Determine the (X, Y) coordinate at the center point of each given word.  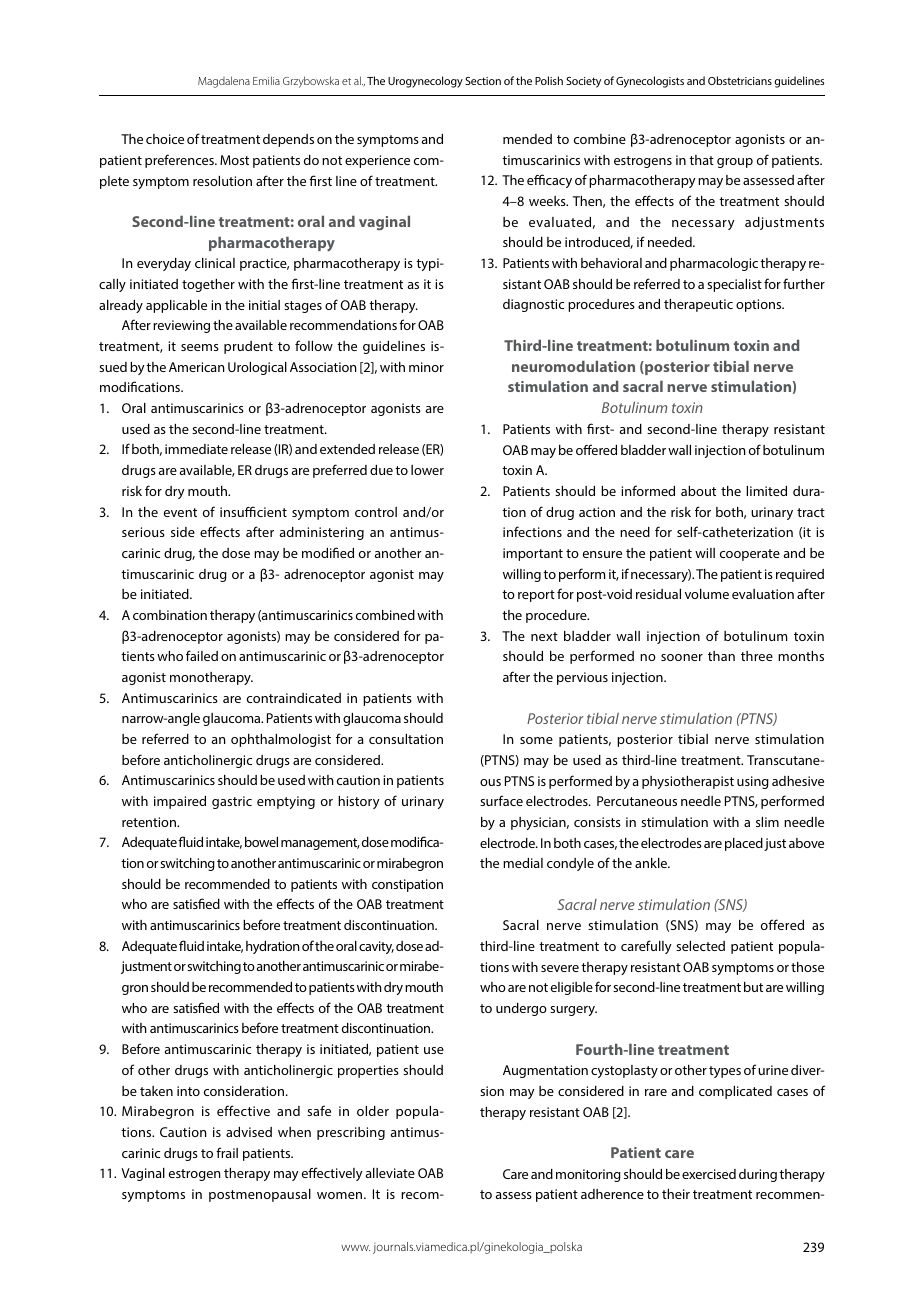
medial (523, 863)
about (698, 491)
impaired (180, 802)
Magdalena (224, 82)
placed (744, 844)
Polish (549, 80)
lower (427, 470)
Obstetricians (740, 80)
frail (227, 1152)
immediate (196, 449)
